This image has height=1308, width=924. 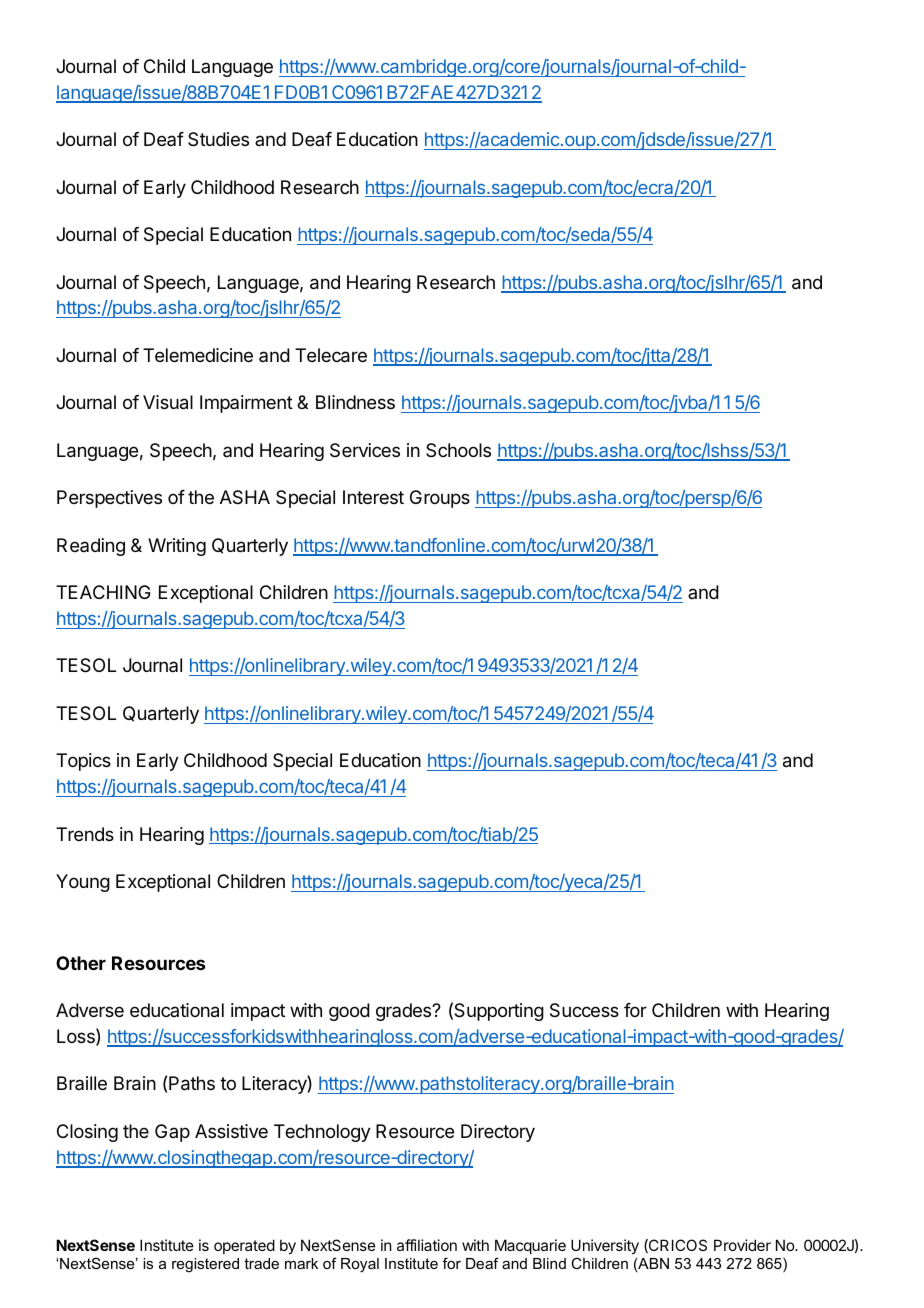 What do you see at coordinates (605, 1246) in the image?
I see `University` at bounding box center [605, 1246].
